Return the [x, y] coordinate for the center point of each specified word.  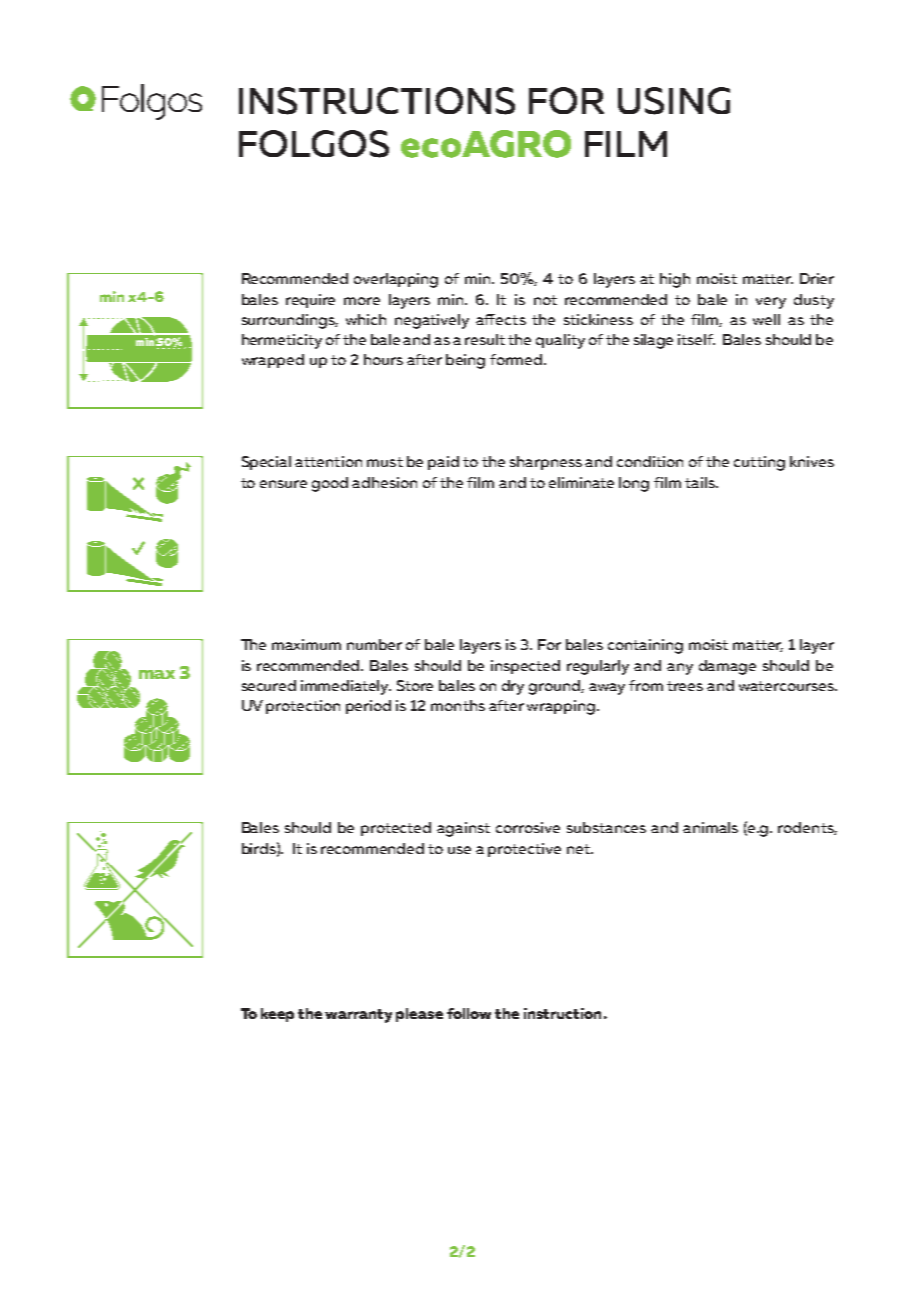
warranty [358, 1016]
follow [469, 1013]
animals [710, 827]
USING [674, 101]
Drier [817, 278]
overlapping [396, 280]
